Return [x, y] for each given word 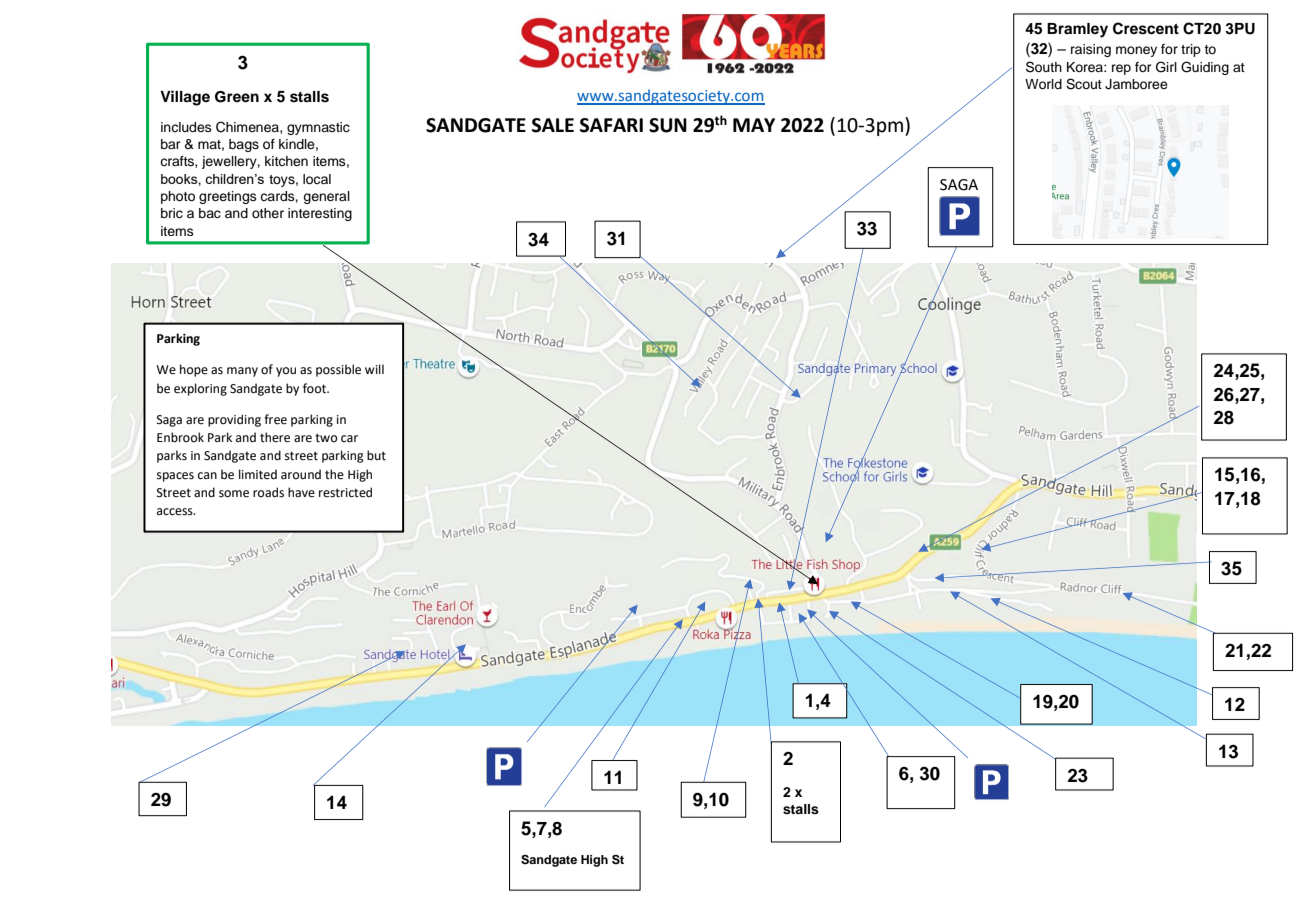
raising [1091, 50]
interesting [320, 214]
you [286, 372]
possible [338, 370]
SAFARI [611, 125]
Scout [1084, 84]
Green [237, 97]
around [301, 474]
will [374, 369]
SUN [668, 125]
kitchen [286, 161]
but [376, 455]
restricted [345, 492]
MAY [754, 125]
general [326, 197]
